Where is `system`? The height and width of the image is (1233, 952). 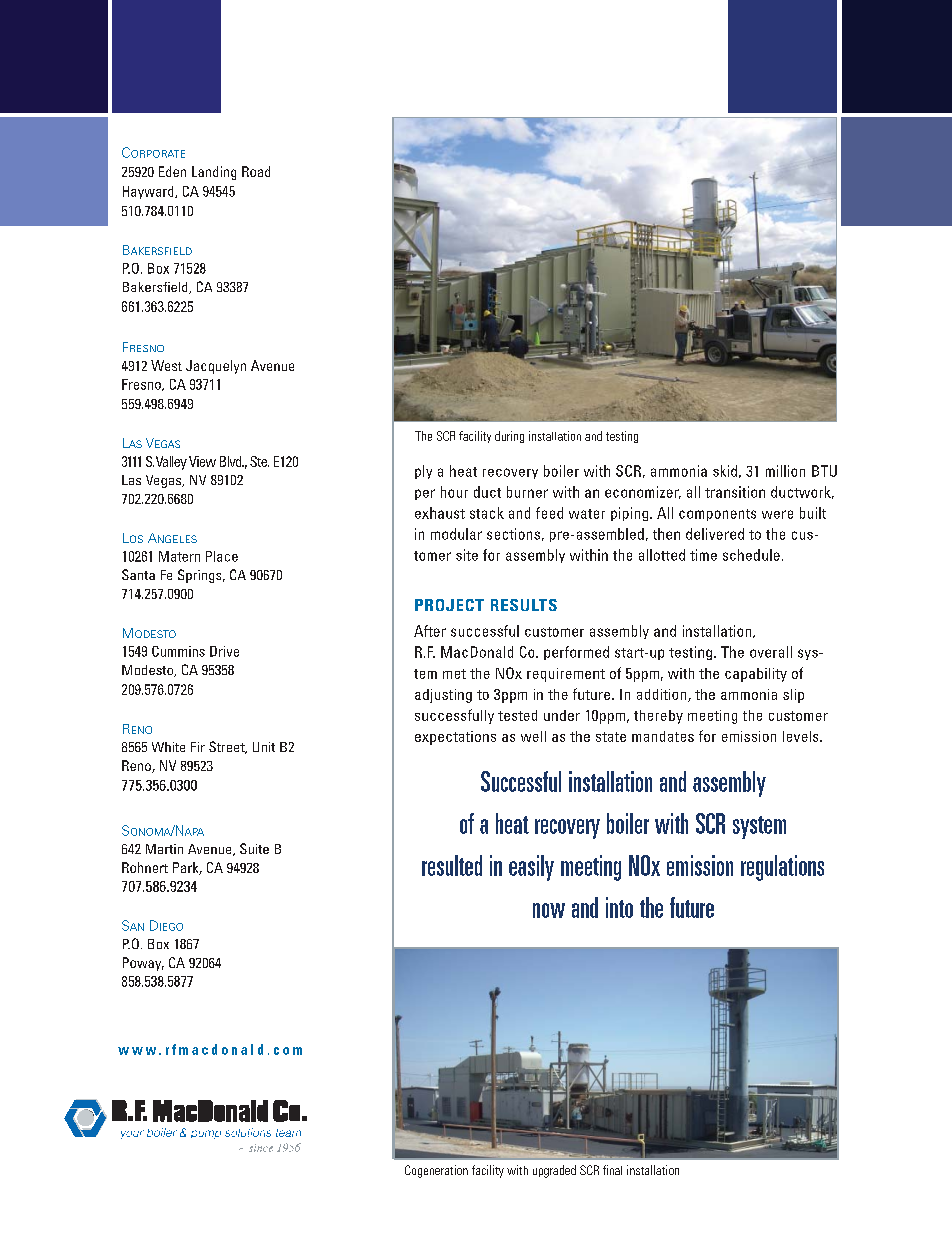 system is located at coordinates (759, 827).
